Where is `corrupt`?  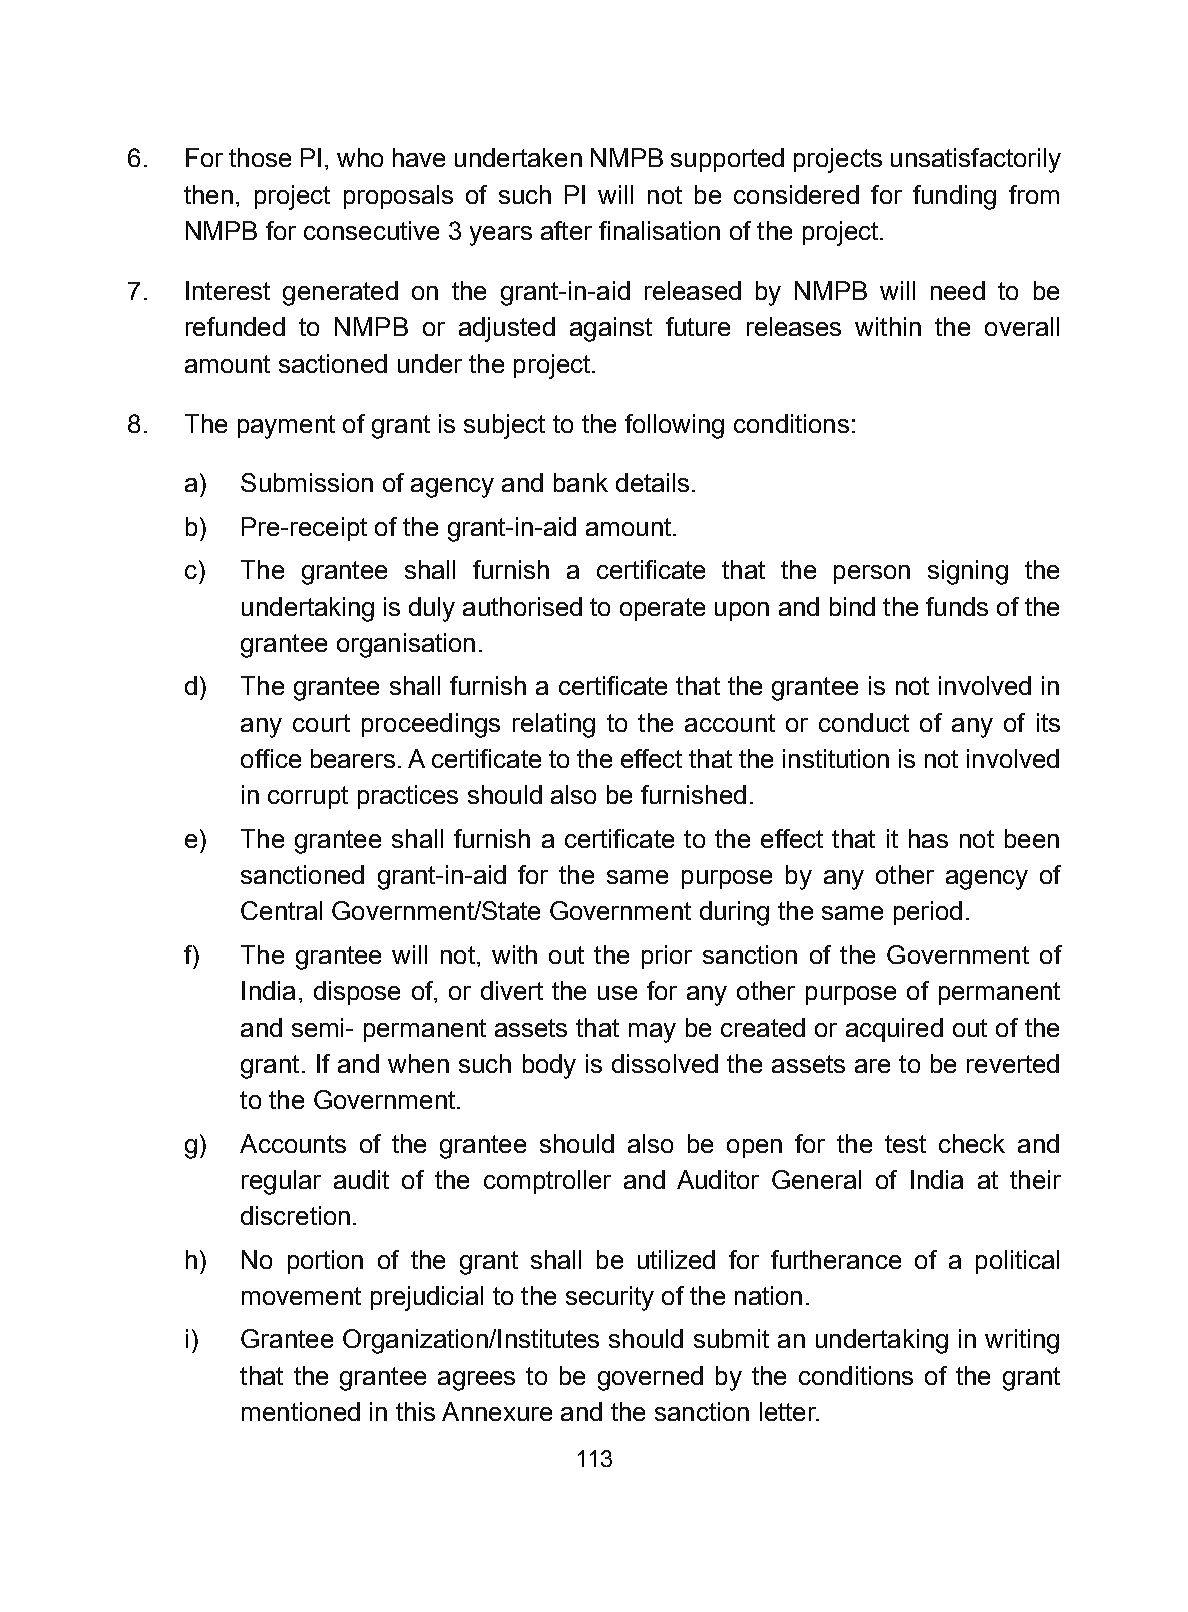 corrupt is located at coordinates (308, 797).
